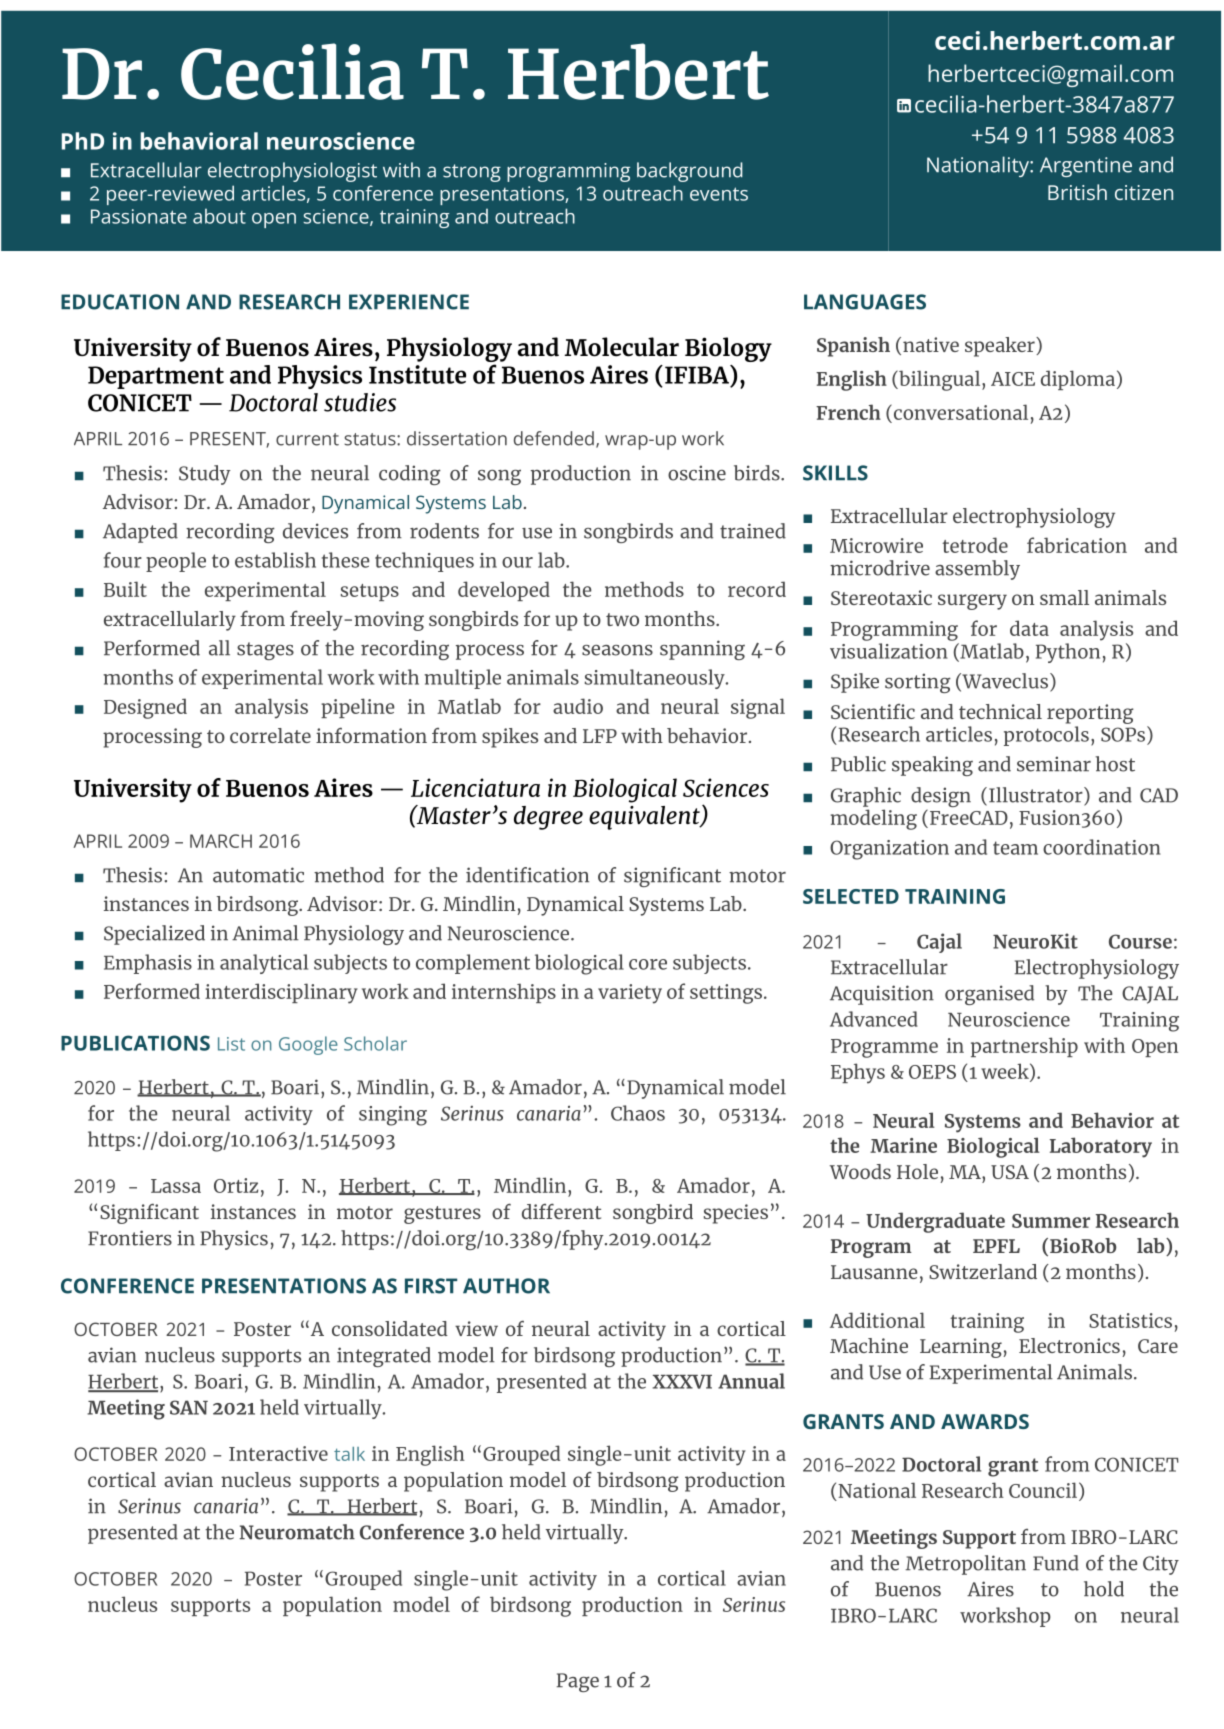  What do you see at coordinates (1077, 192) in the screenshot?
I see `British` at bounding box center [1077, 192].
